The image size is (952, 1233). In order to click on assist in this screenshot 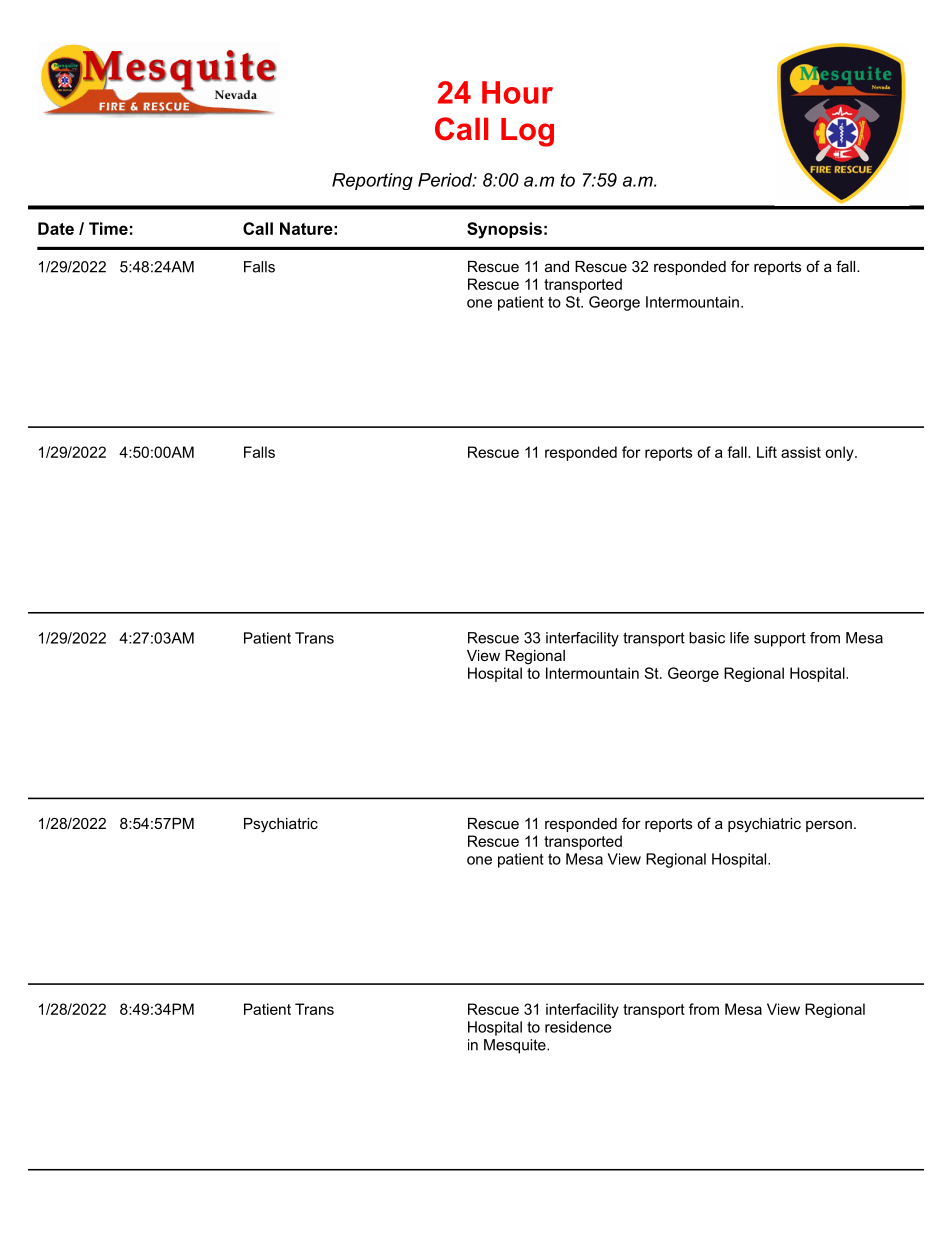, I will do `click(801, 452)`.
